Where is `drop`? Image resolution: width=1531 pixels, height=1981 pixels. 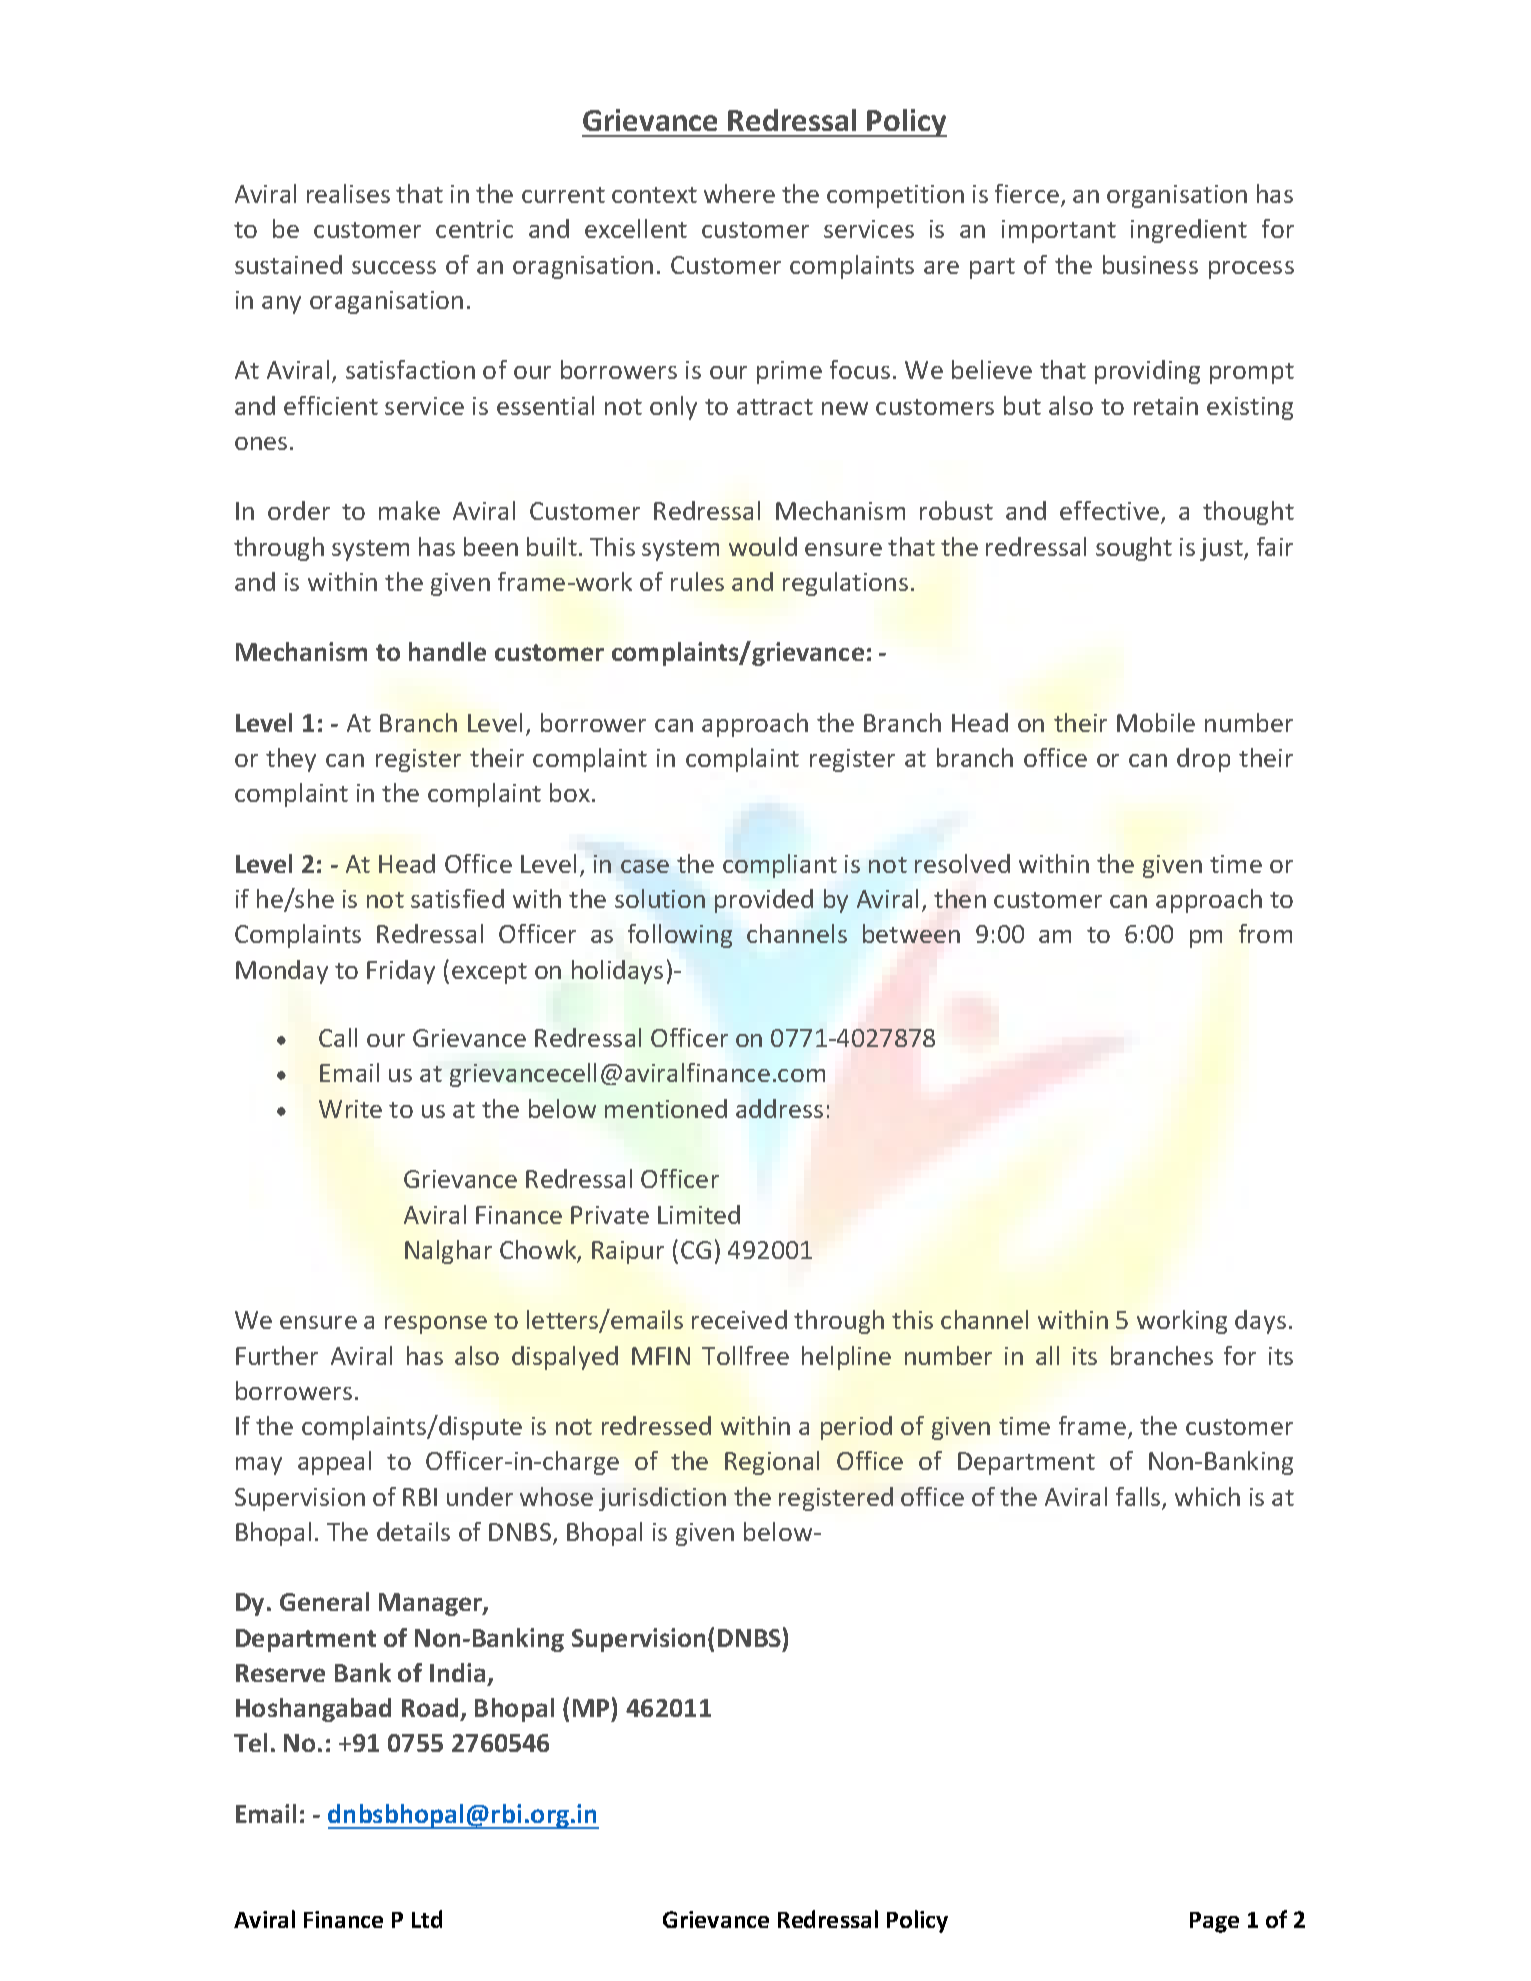
drop is located at coordinates (1203, 760).
